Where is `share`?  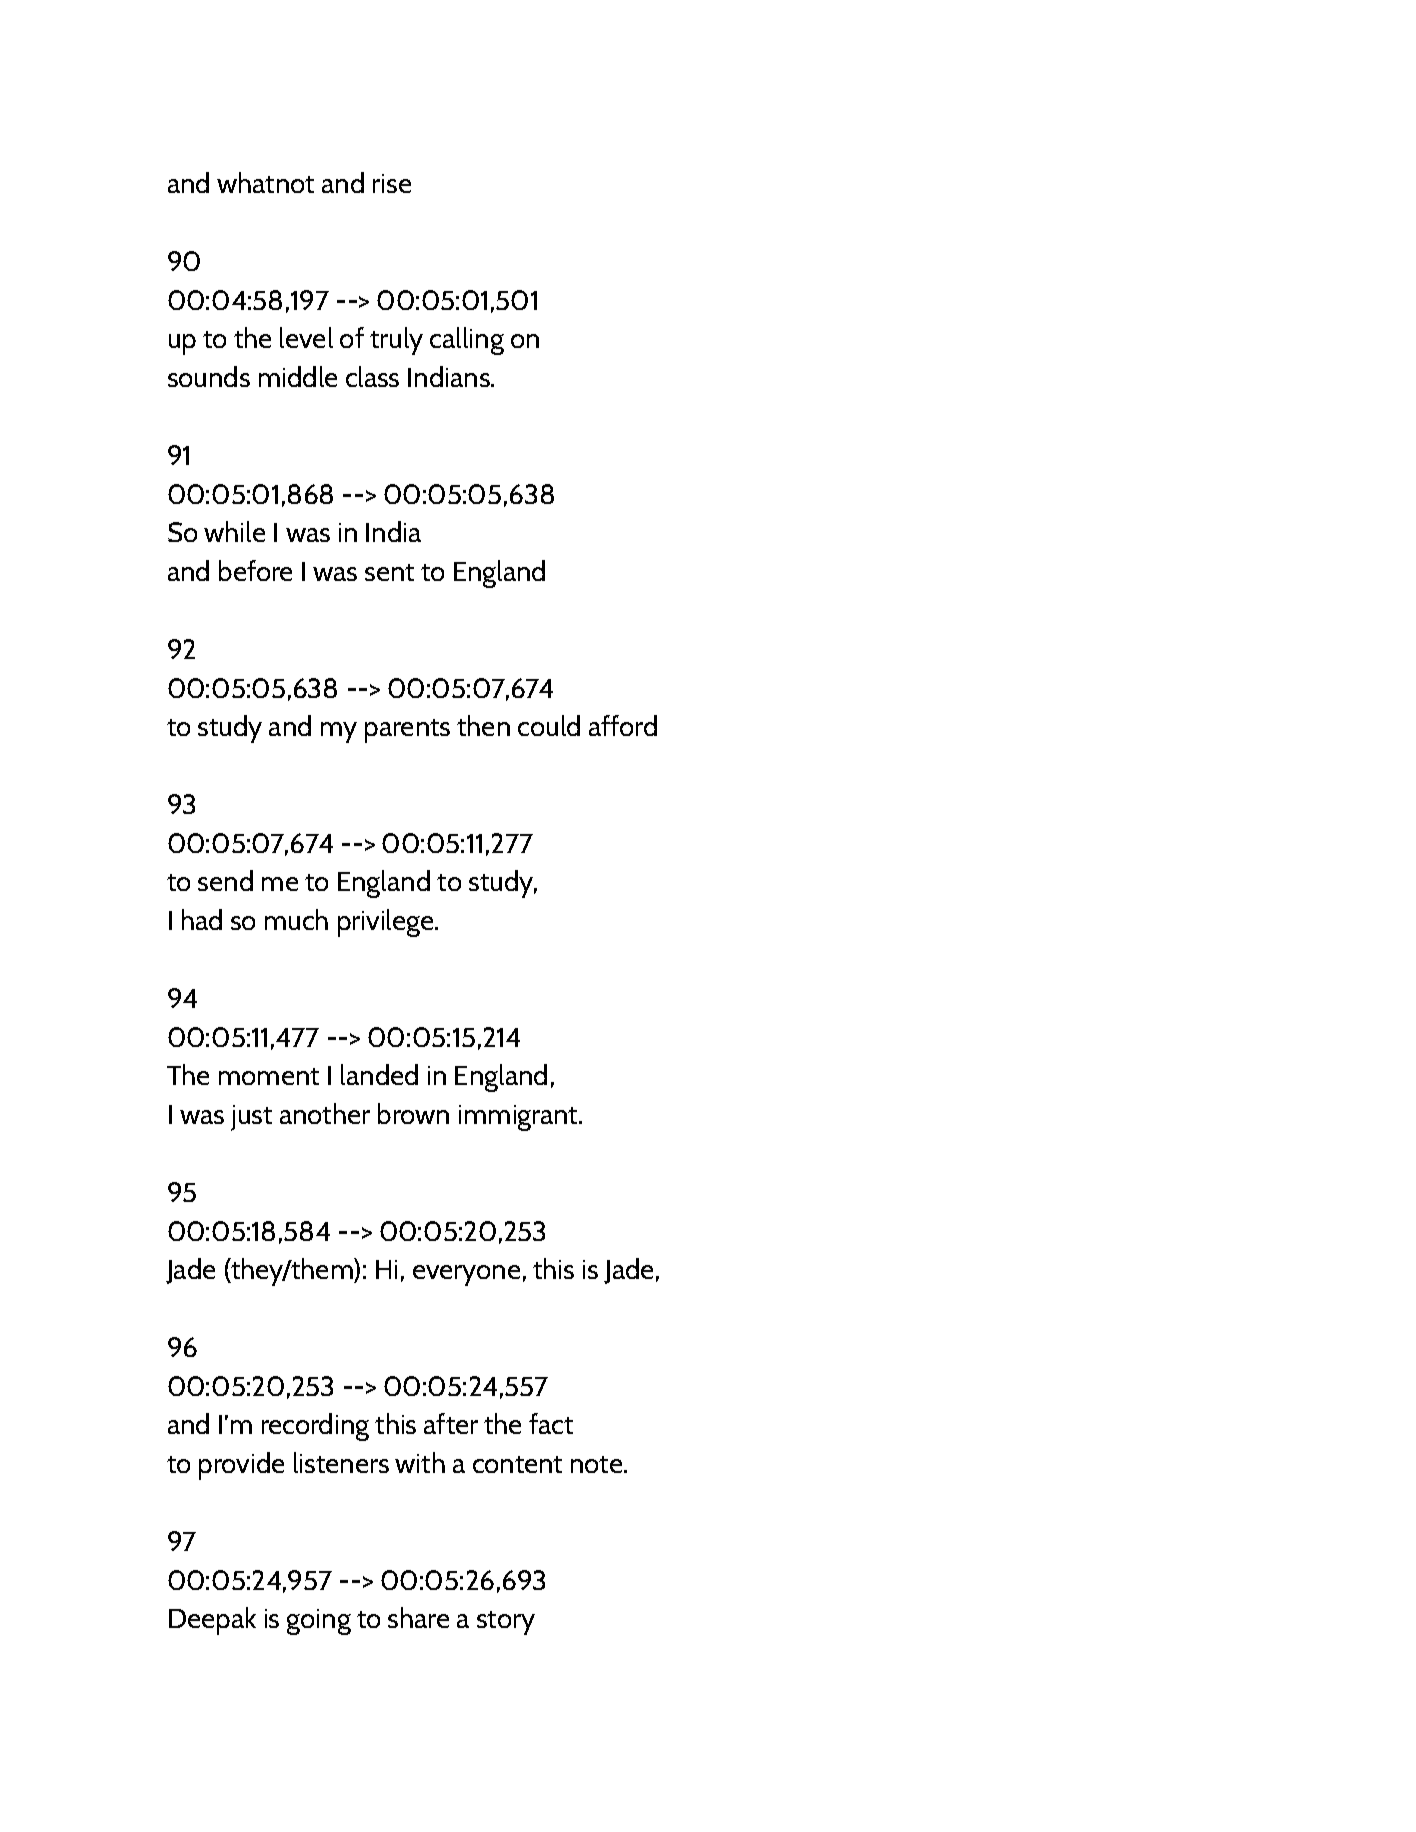
share is located at coordinates (418, 1617).
